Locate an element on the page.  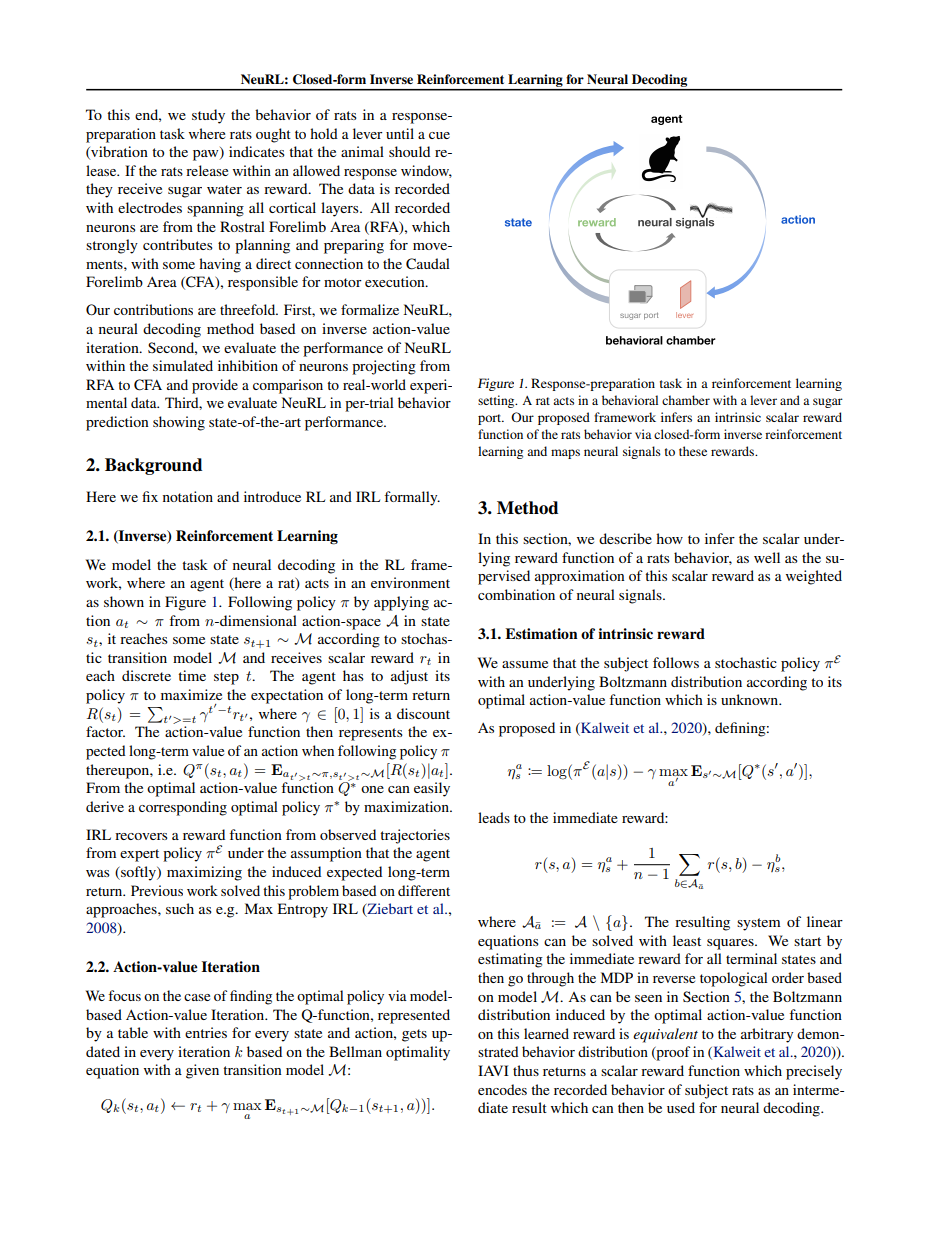
environment is located at coordinates (410, 582).
